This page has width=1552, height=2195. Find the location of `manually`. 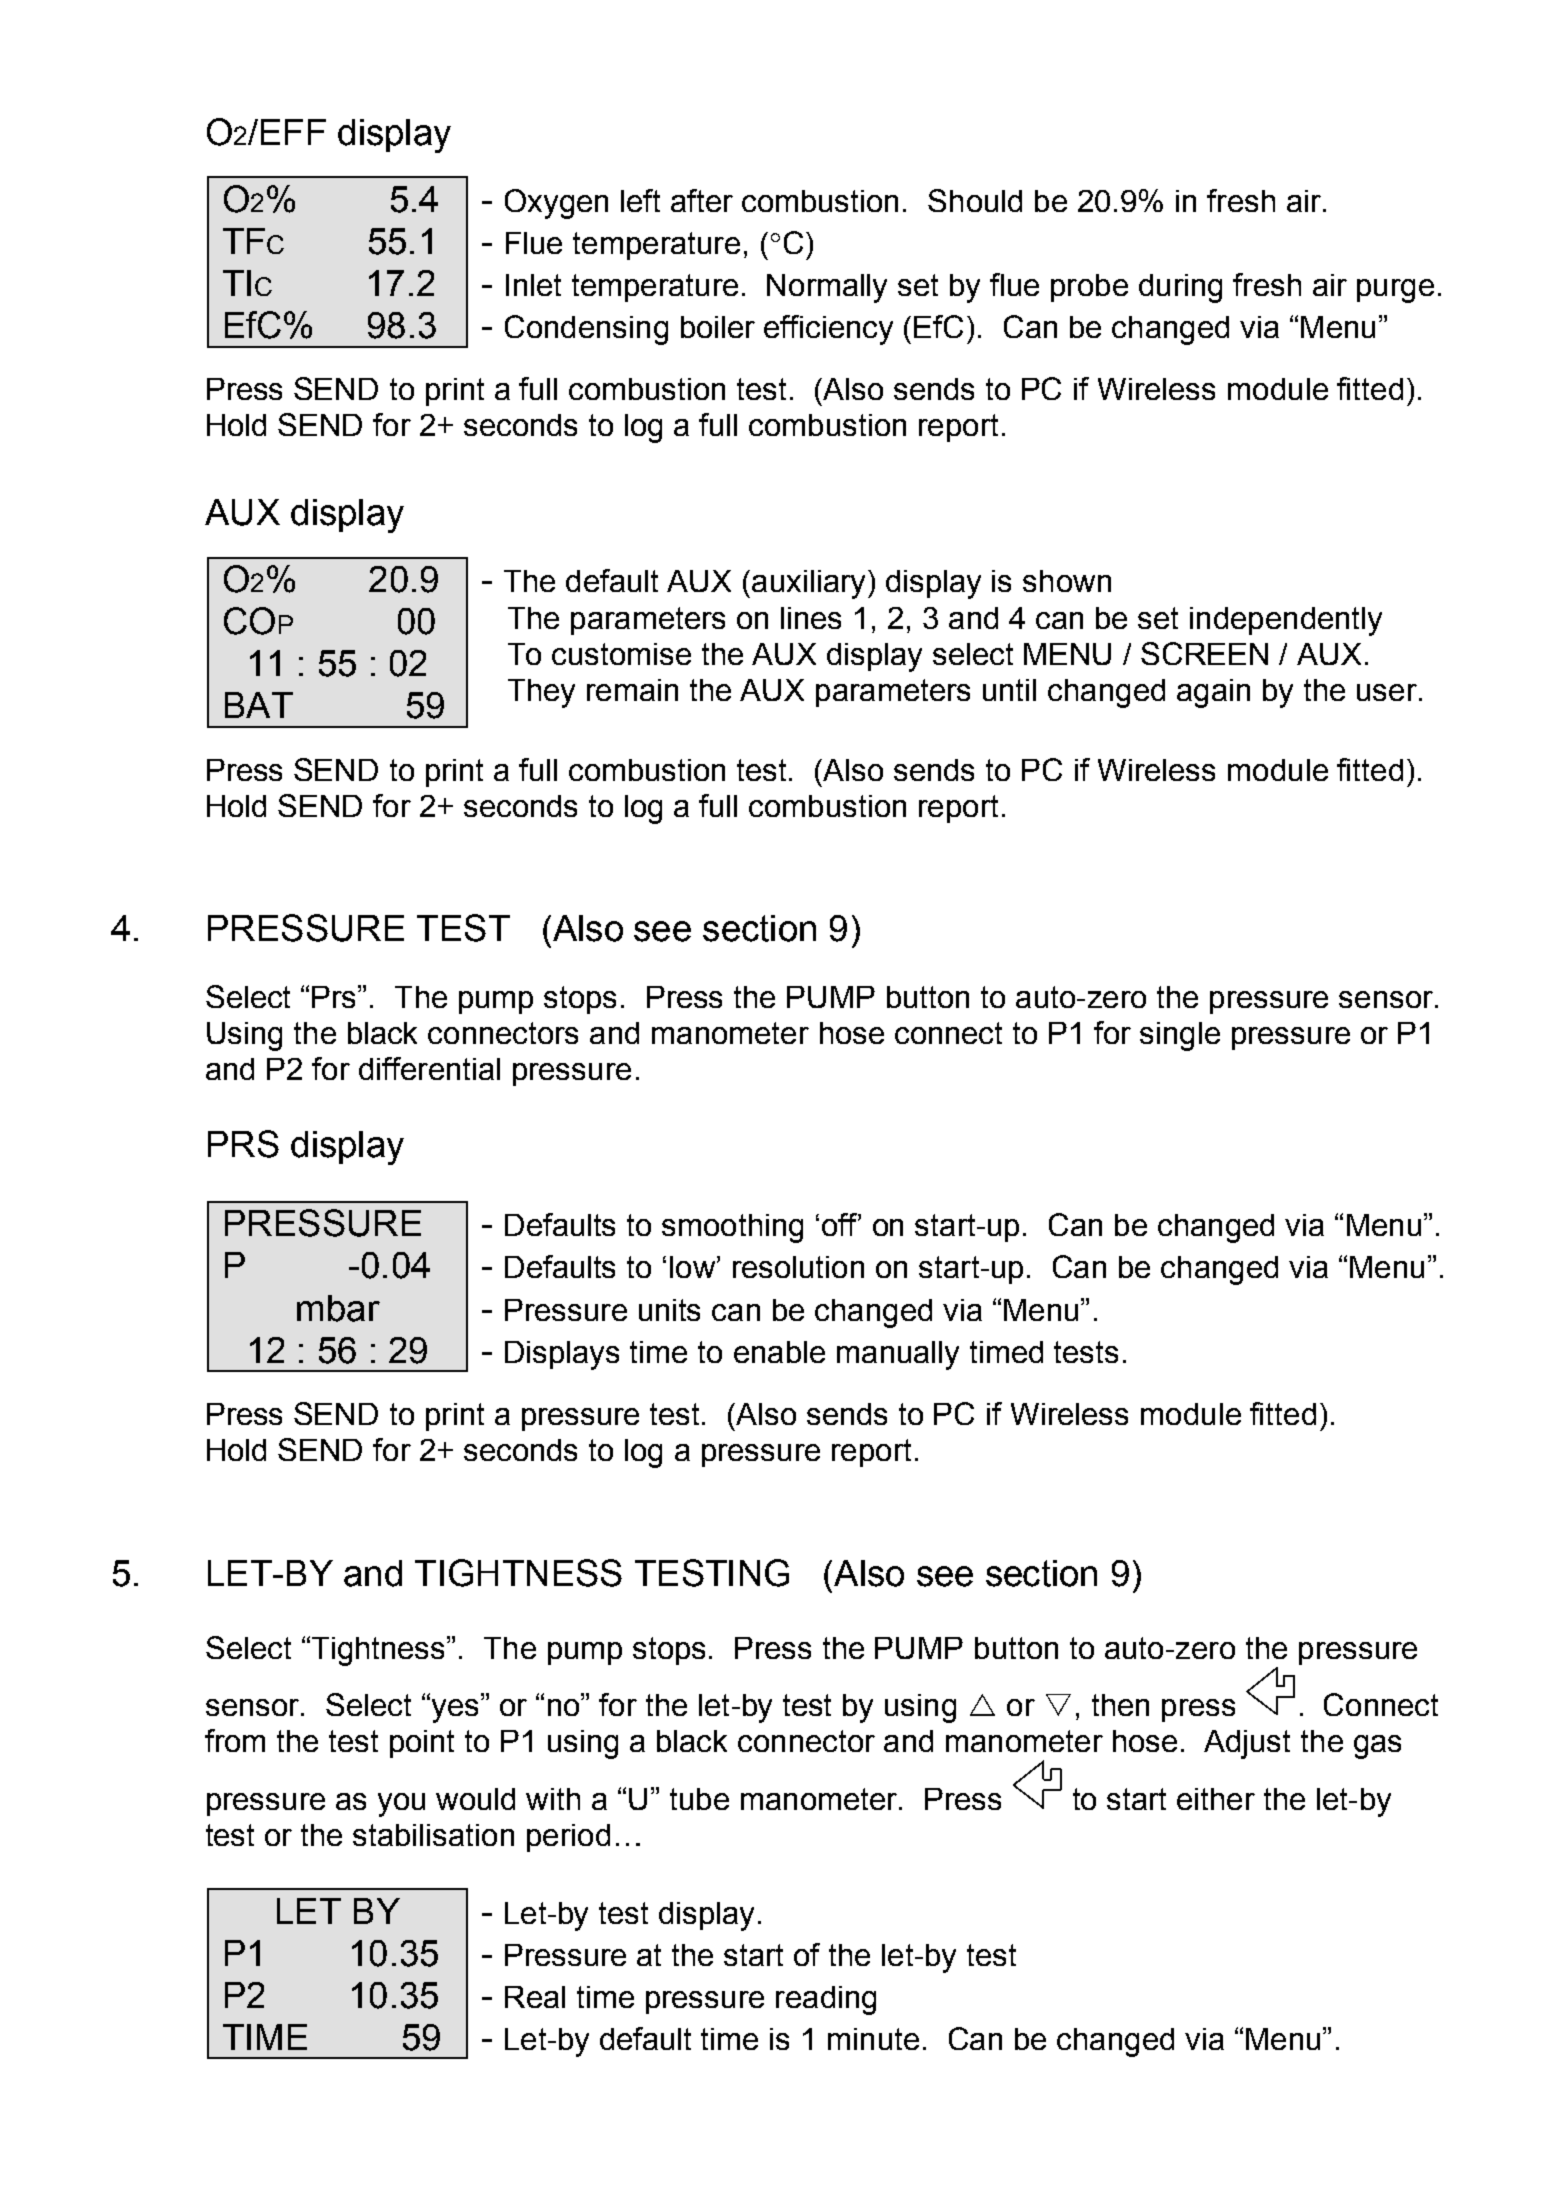

manually is located at coordinates (898, 1355).
